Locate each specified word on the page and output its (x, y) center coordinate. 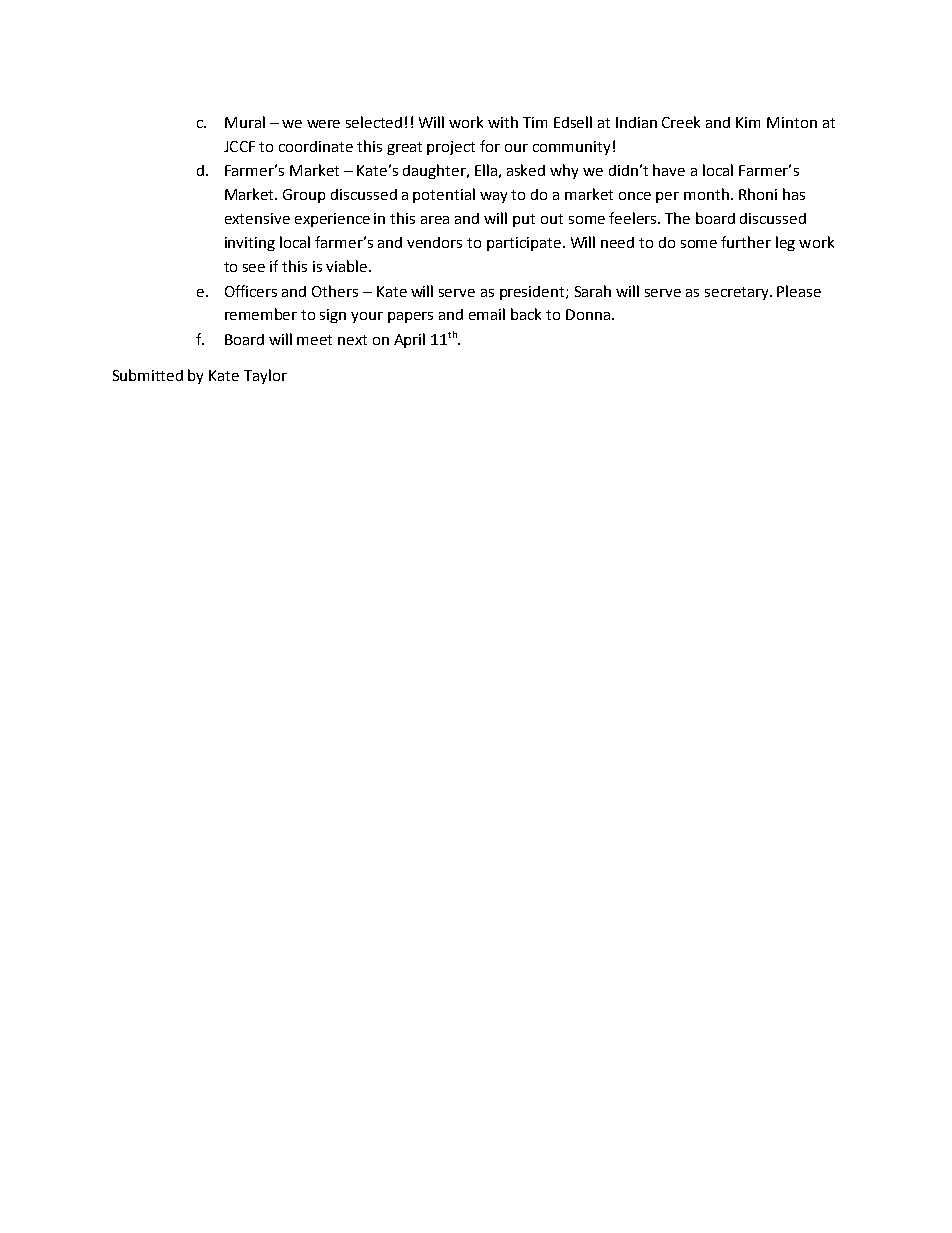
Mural (245, 122)
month (706, 194)
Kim (748, 122)
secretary (738, 293)
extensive (257, 218)
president (533, 293)
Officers (251, 291)
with (503, 122)
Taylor (265, 376)
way (493, 197)
